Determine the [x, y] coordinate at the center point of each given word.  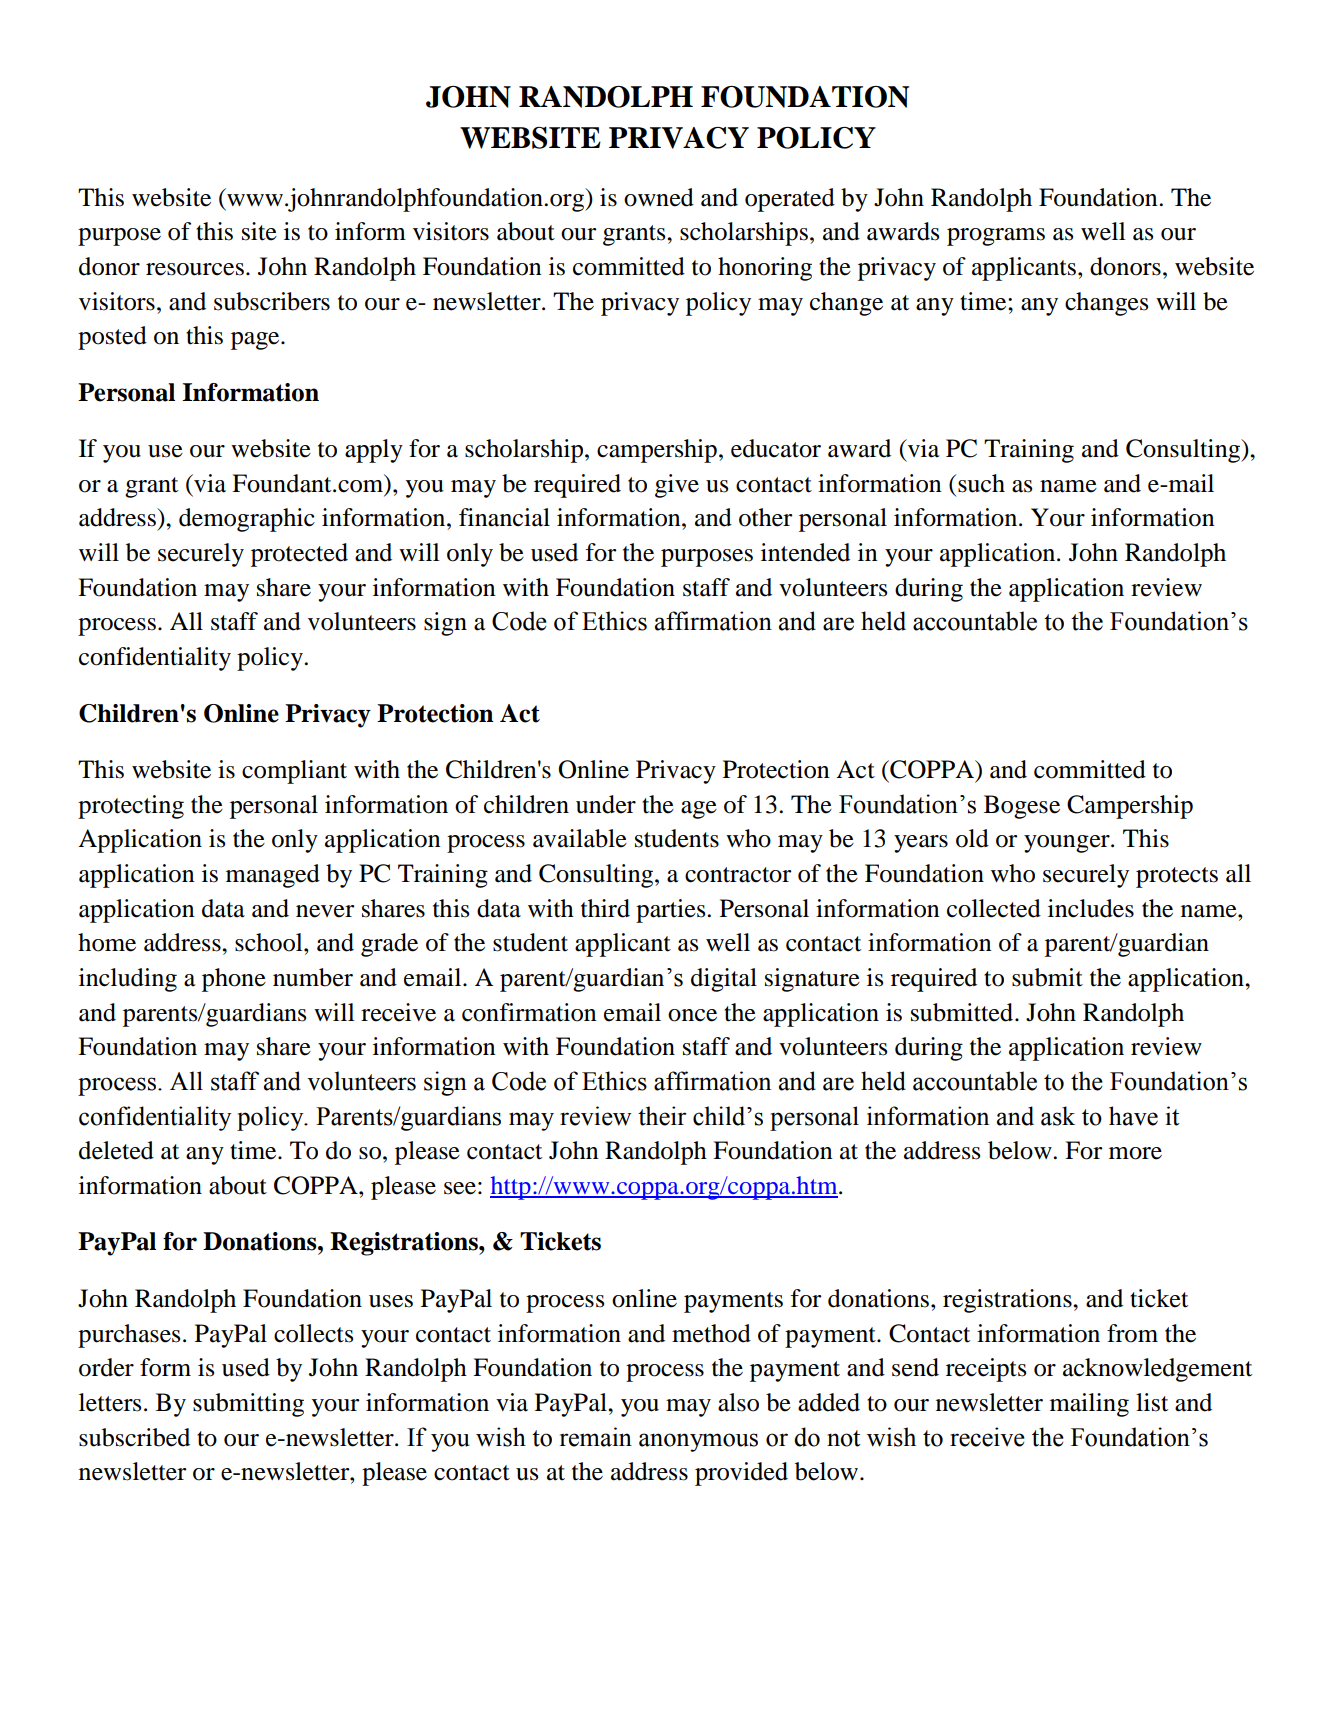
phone [234, 980]
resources [195, 269]
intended [805, 552]
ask [1058, 1116]
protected [299, 555]
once [692, 1015]
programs [996, 237]
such [981, 483]
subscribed [134, 1437]
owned [659, 197]
